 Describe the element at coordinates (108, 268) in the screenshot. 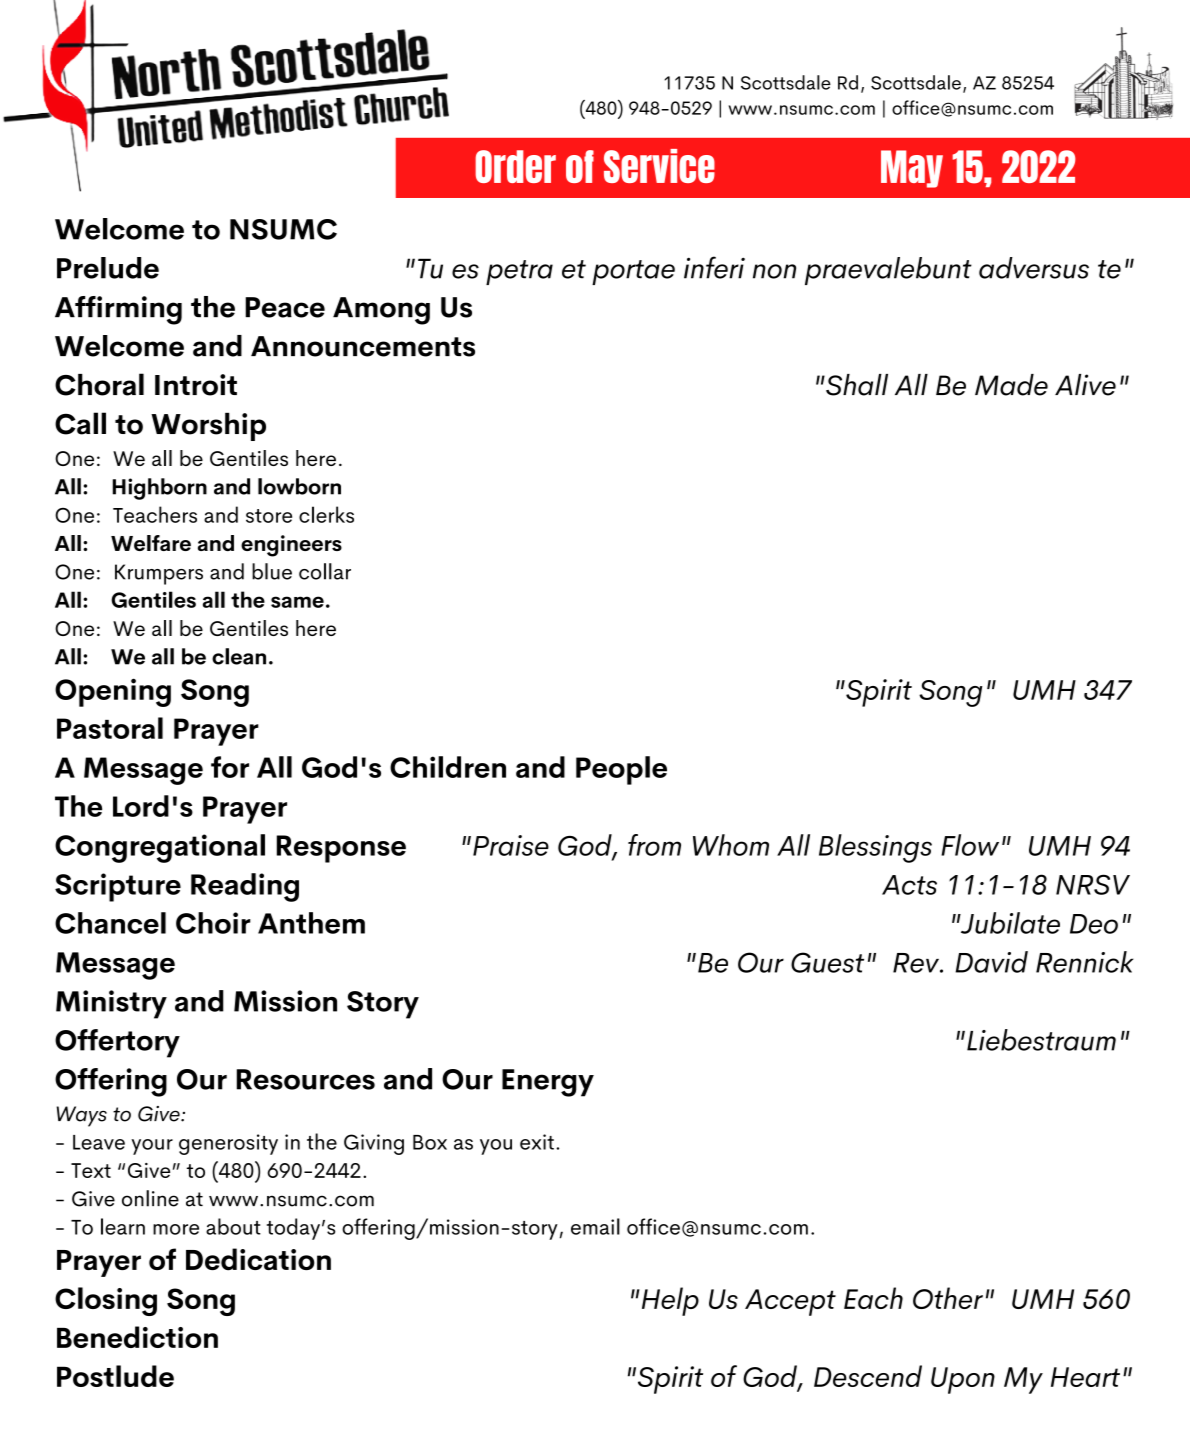

I see `Prelude` at that location.
